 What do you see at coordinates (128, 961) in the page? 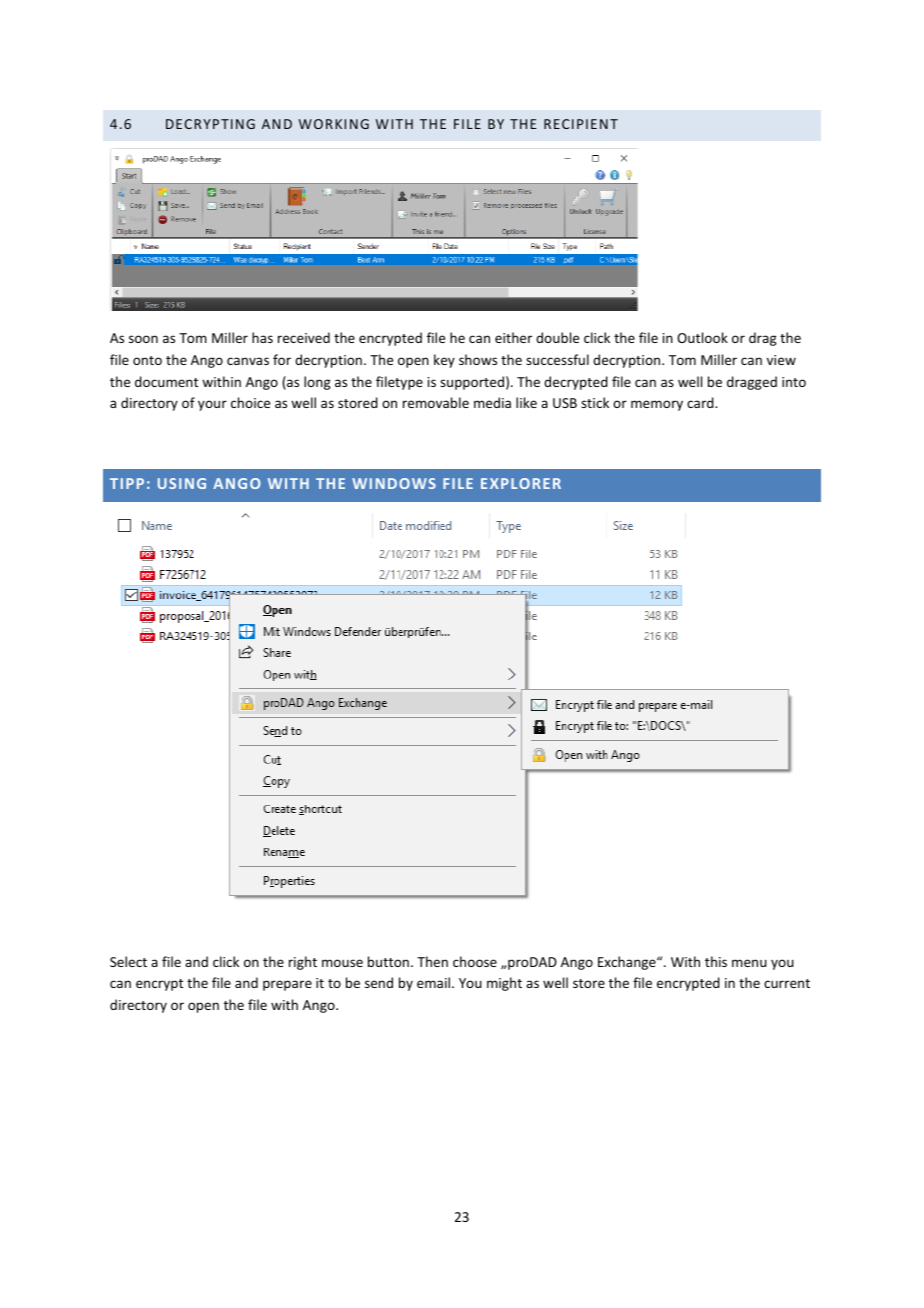
I see `Select` at bounding box center [128, 961].
